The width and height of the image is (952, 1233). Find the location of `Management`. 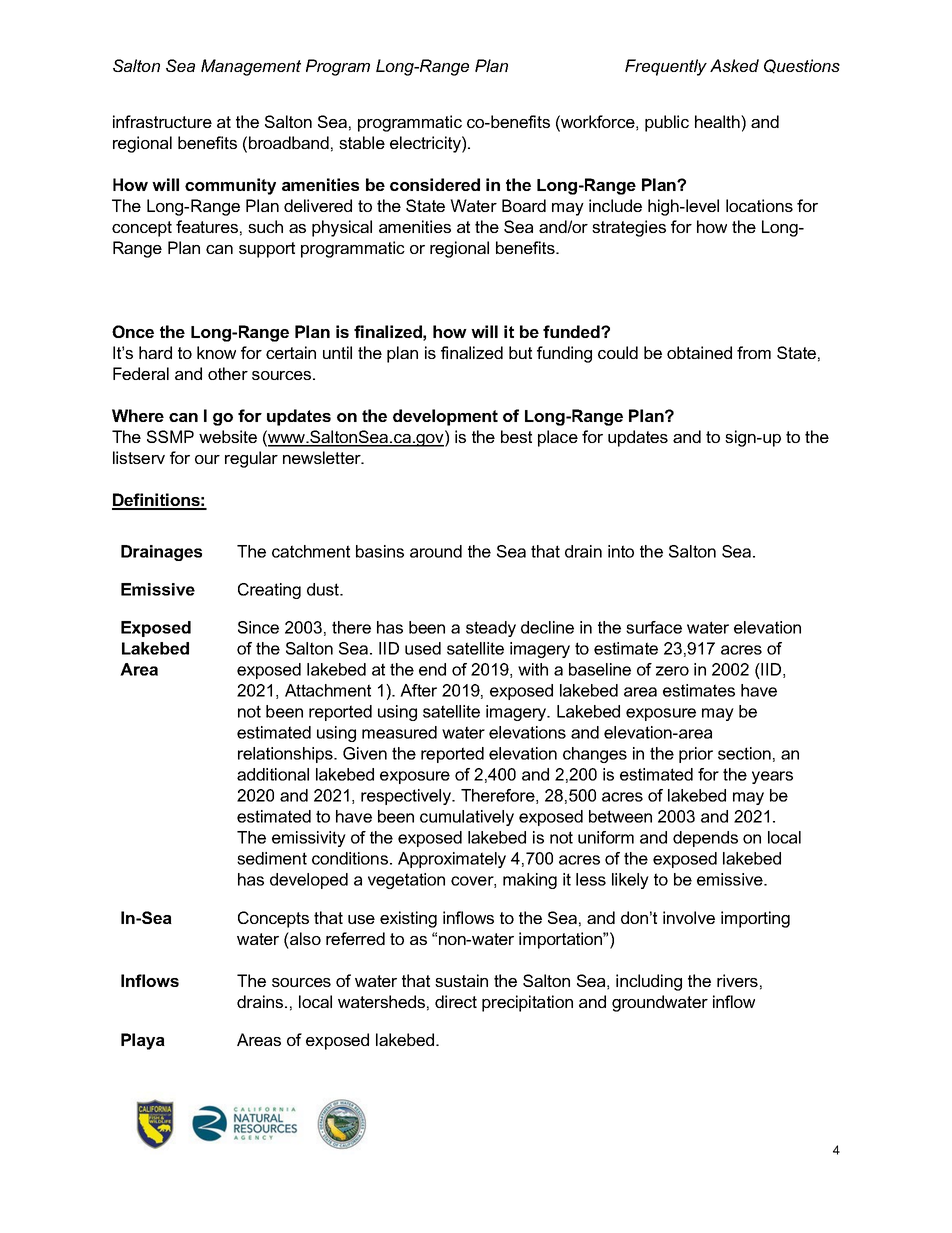

Management is located at coordinates (251, 67).
